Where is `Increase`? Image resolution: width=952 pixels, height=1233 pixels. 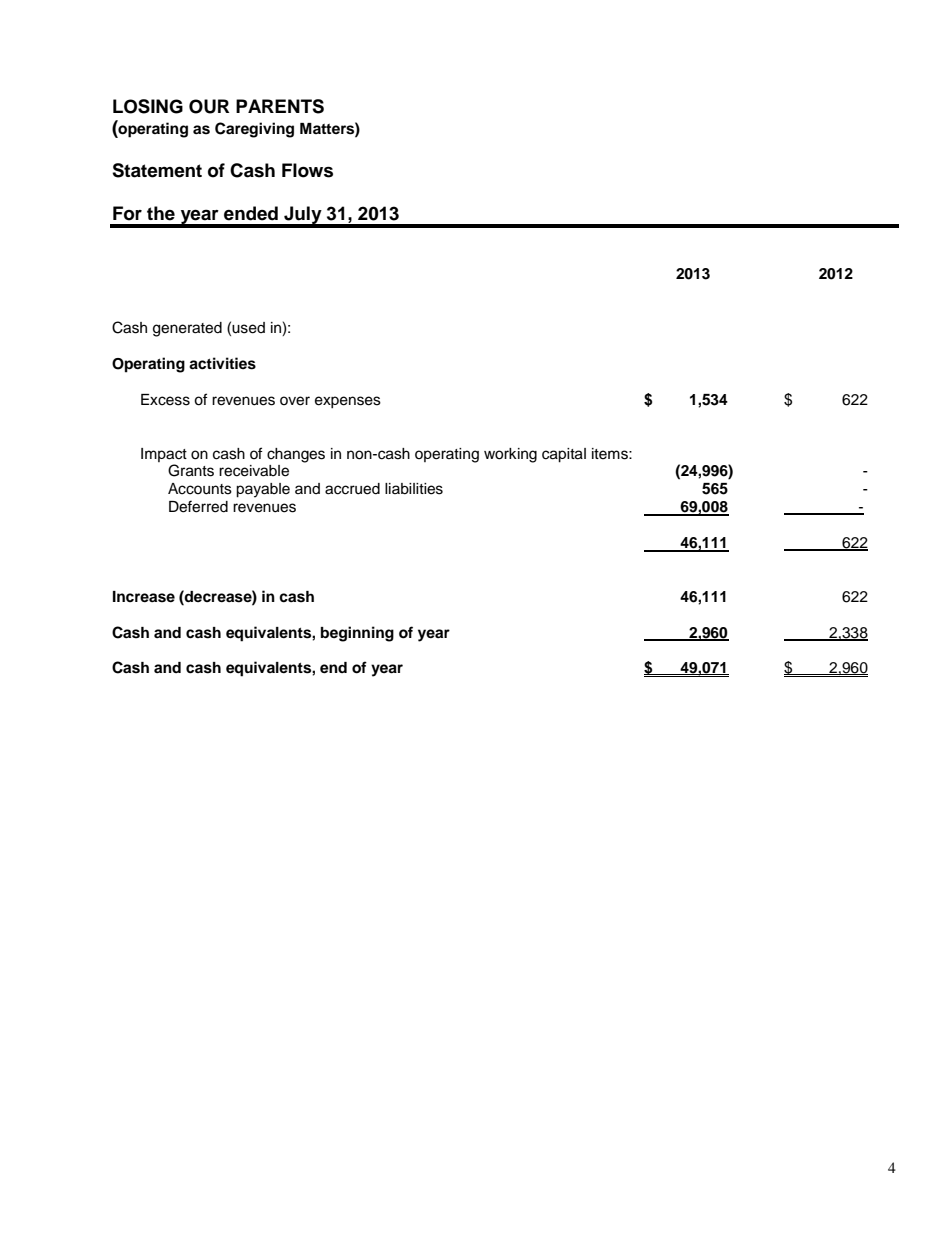
Increase is located at coordinates (144, 597).
